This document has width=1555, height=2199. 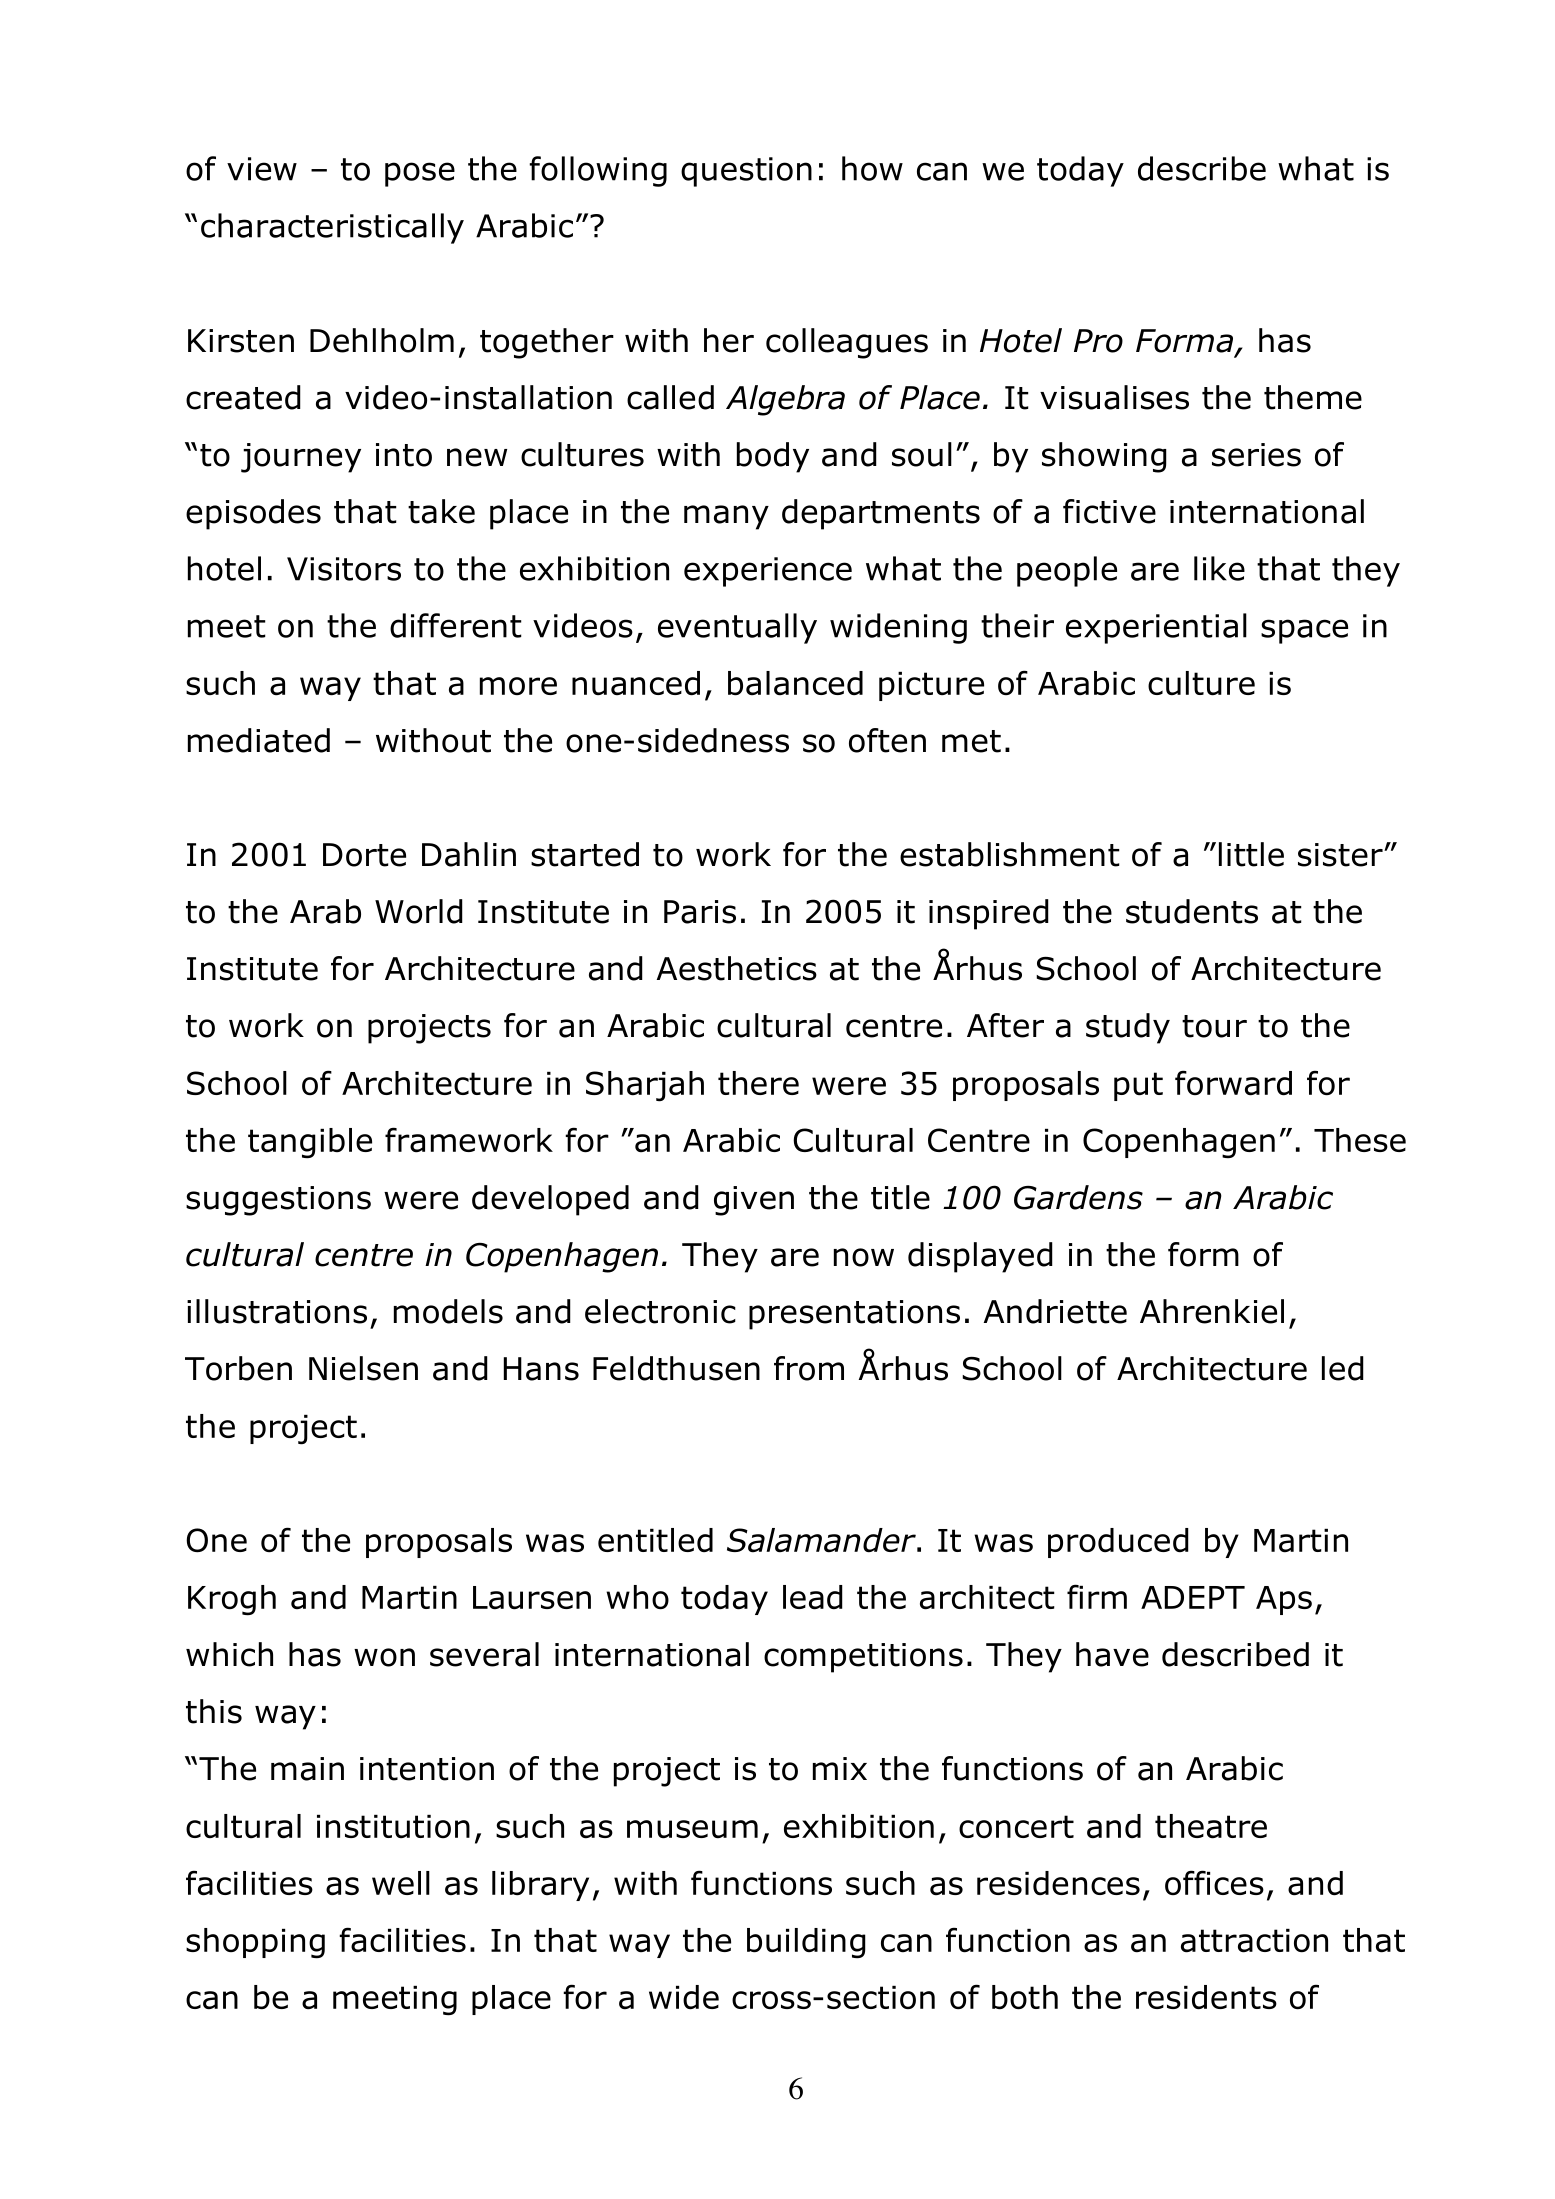 What do you see at coordinates (332, 228) in the document?
I see `characteristically` at bounding box center [332, 228].
